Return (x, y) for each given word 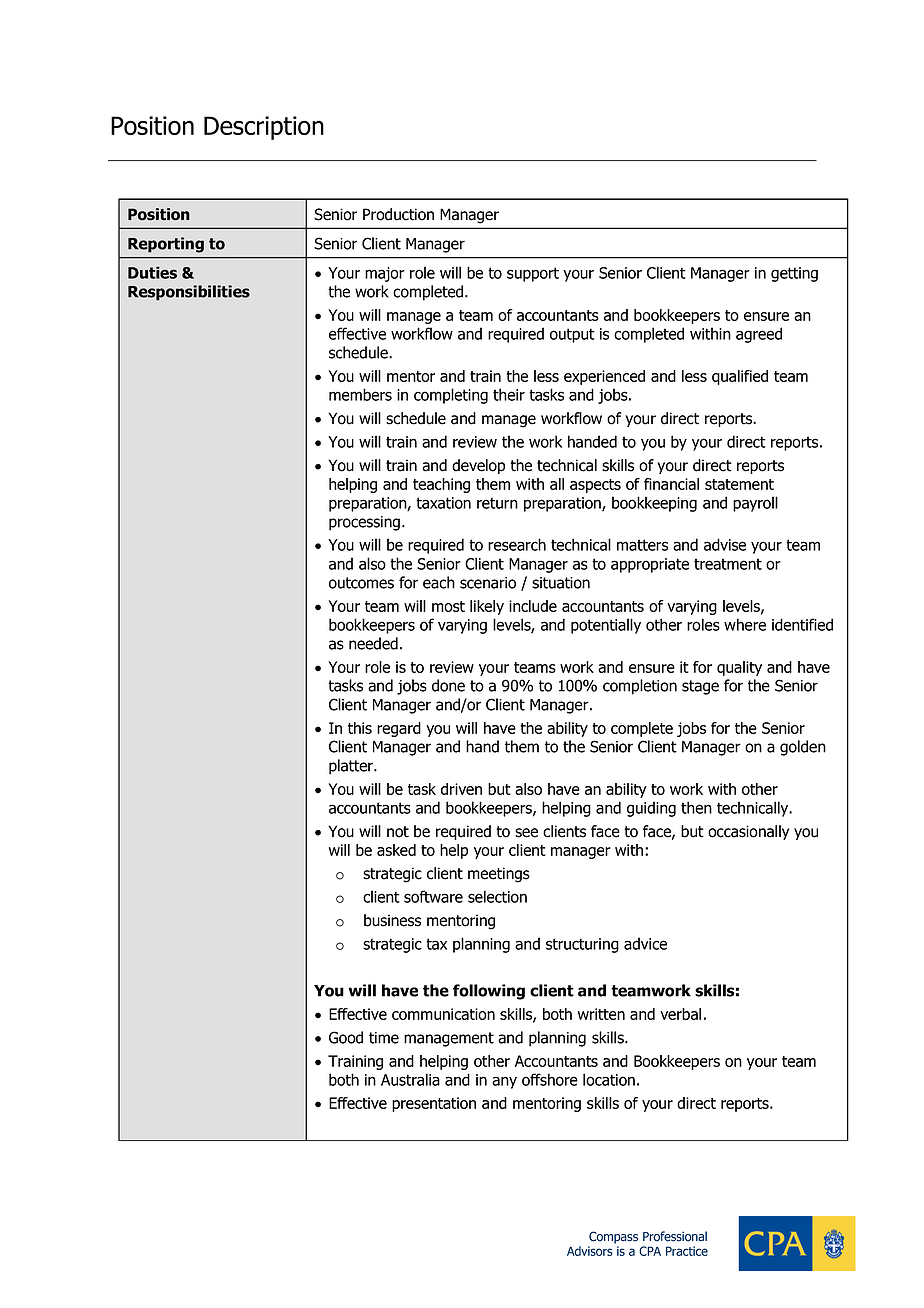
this (360, 728)
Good (346, 1037)
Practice (687, 1251)
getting (794, 274)
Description (264, 128)
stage (700, 687)
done (448, 685)
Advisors (590, 1251)
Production (398, 214)
